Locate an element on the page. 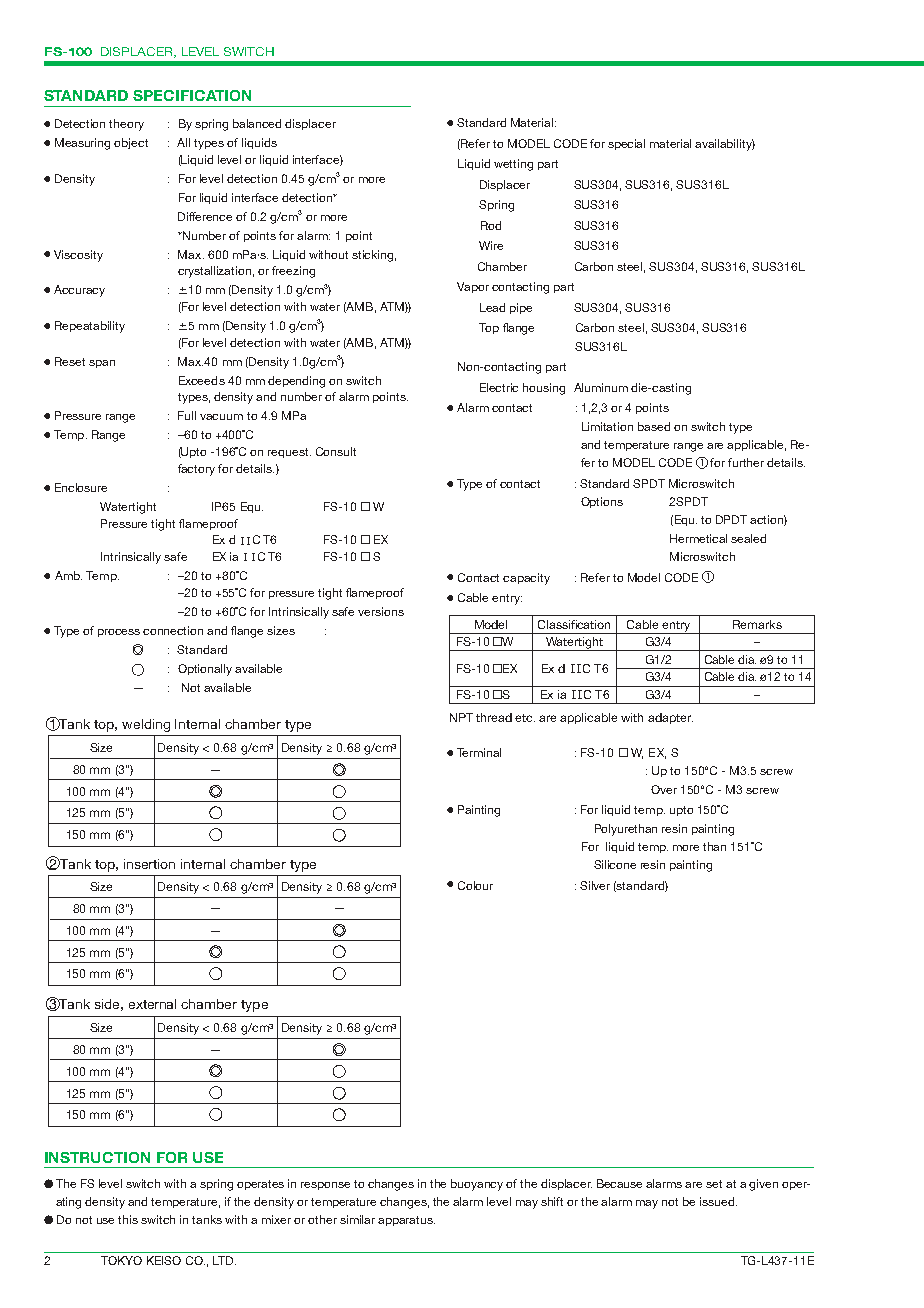 The image size is (924, 1308). adapter is located at coordinates (670, 718).
